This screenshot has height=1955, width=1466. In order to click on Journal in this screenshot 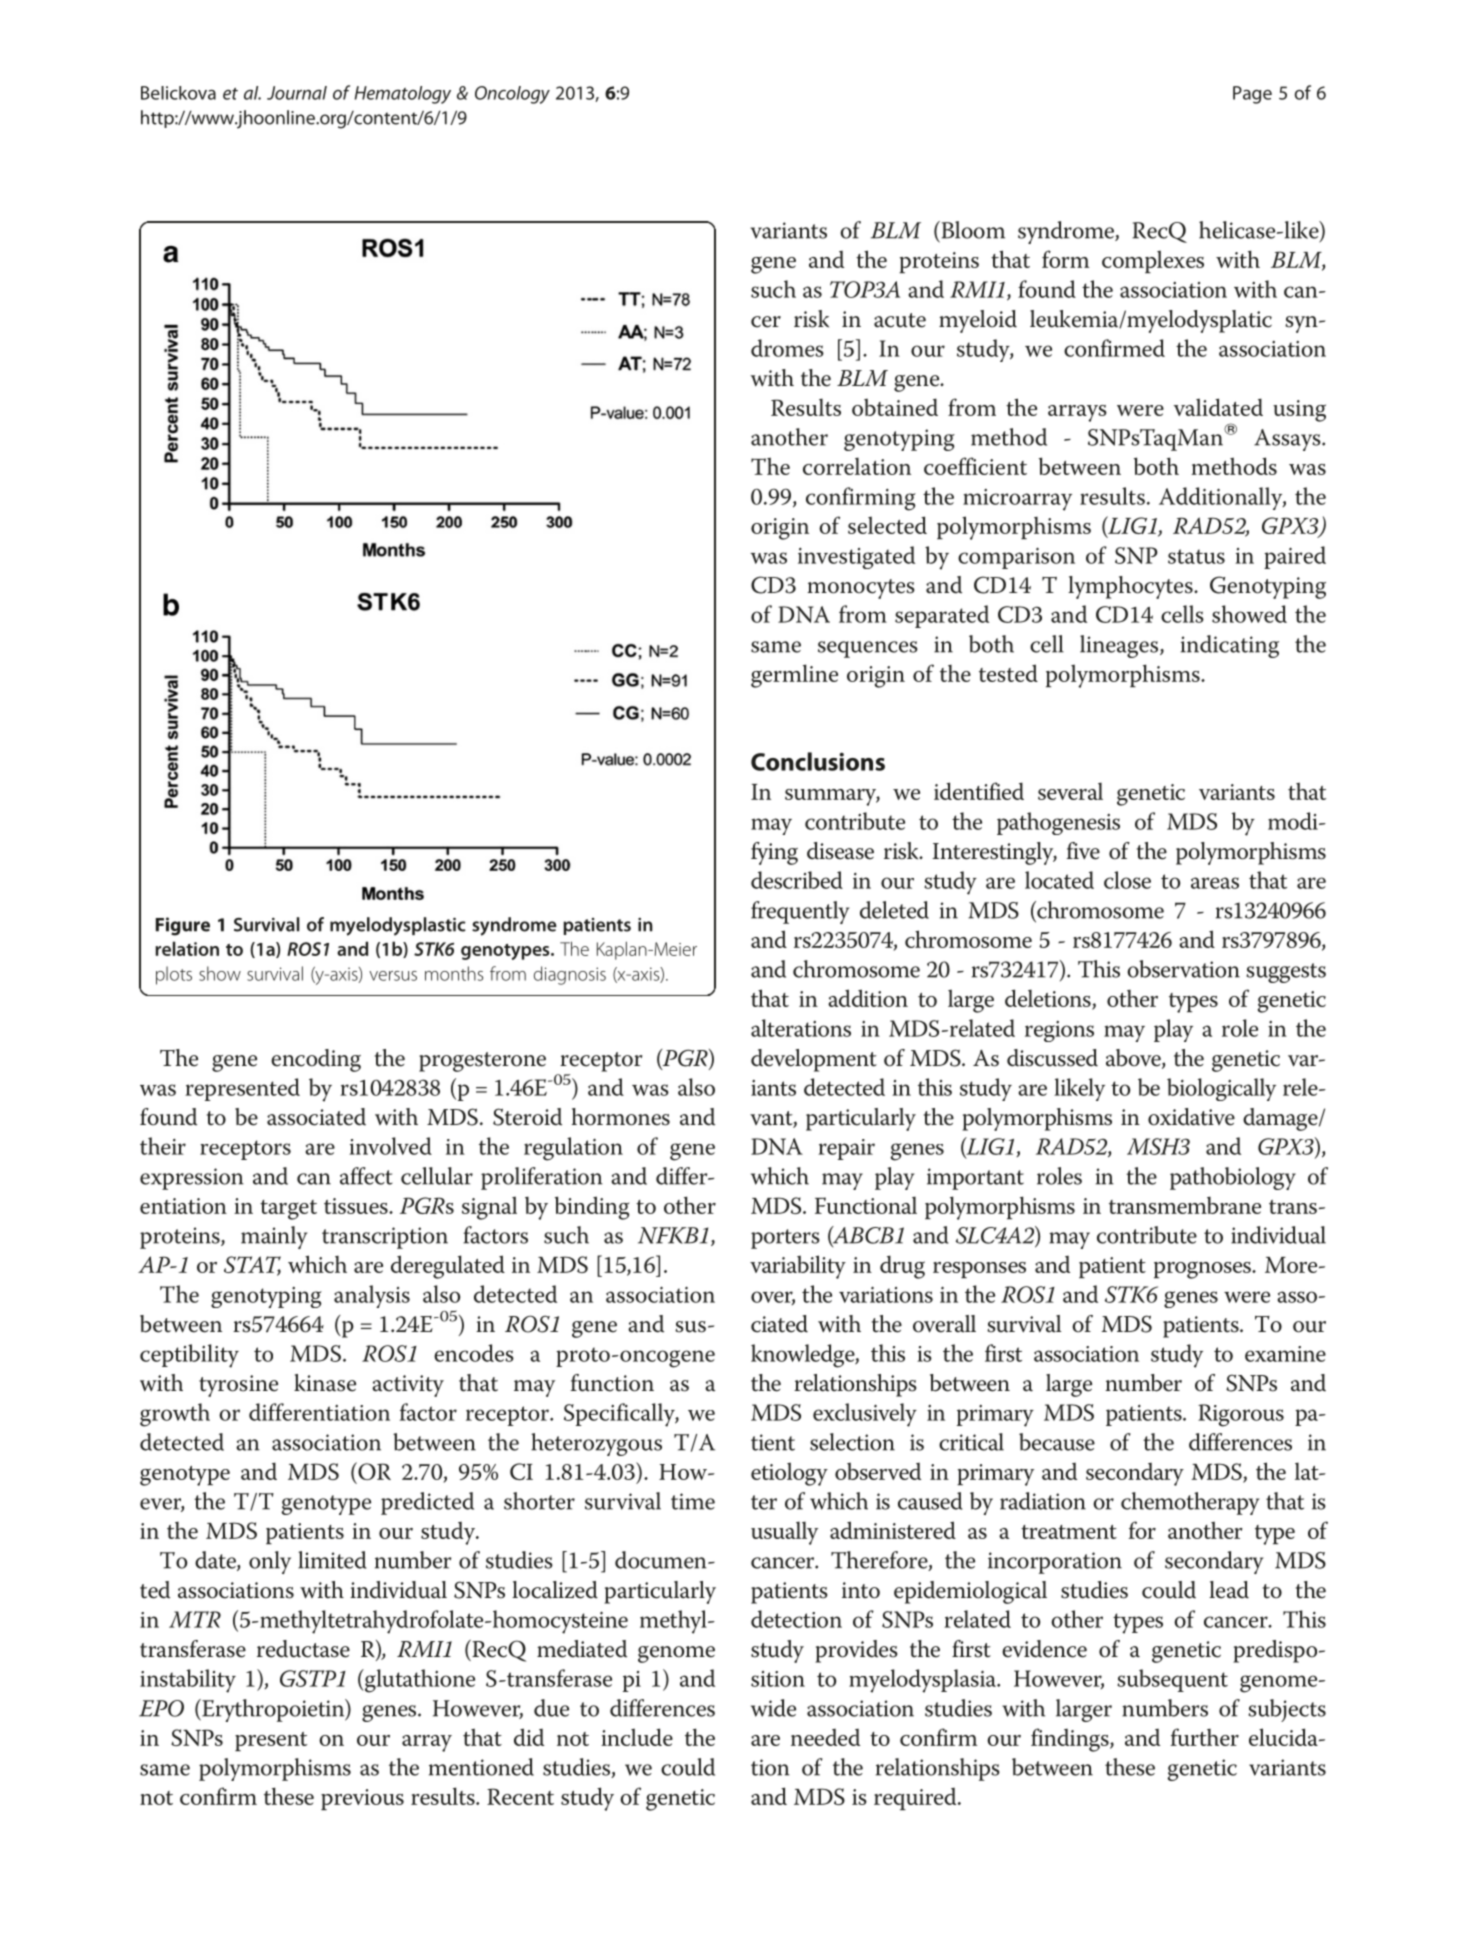, I will do `click(297, 93)`.
